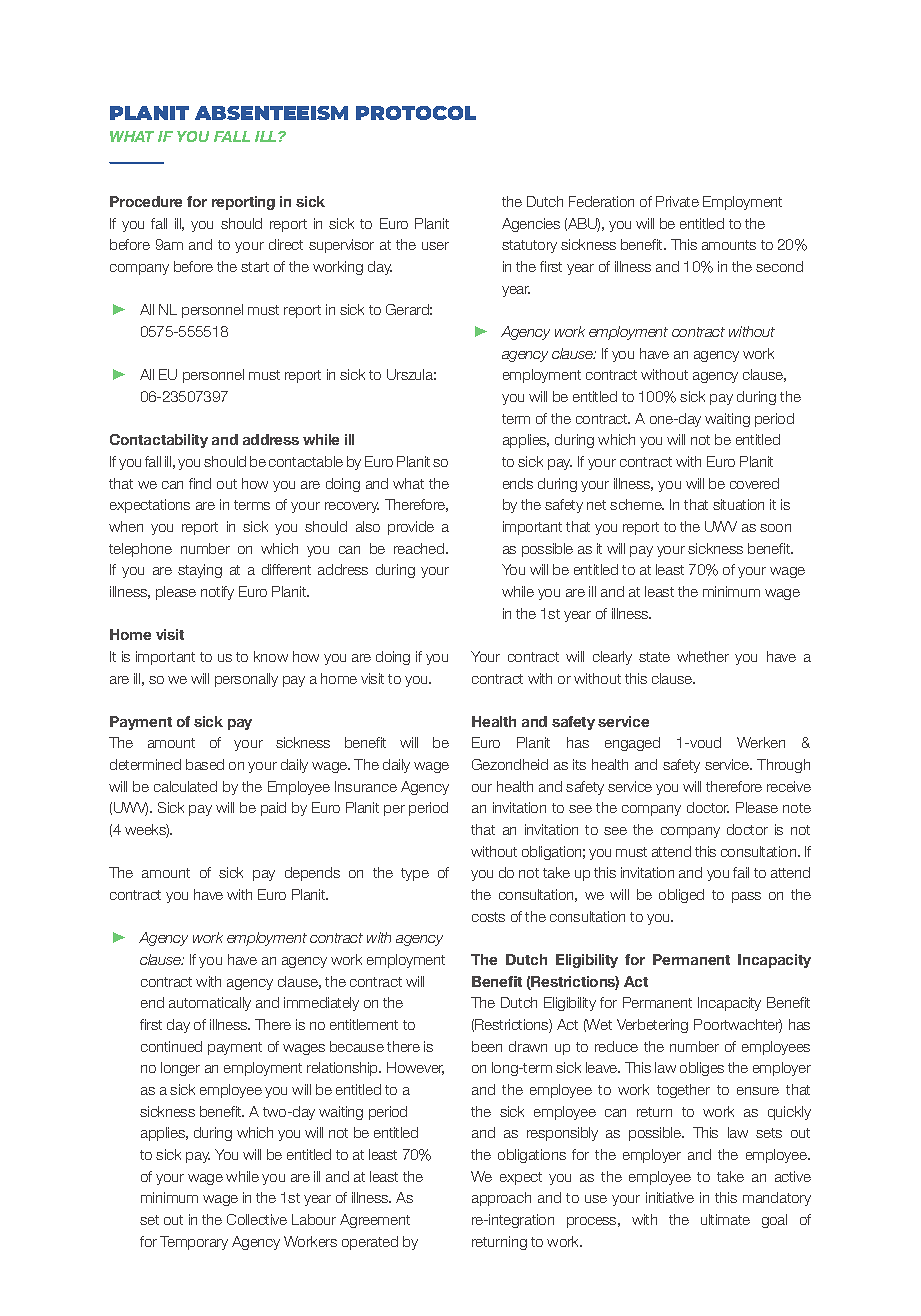  Describe the element at coordinates (185, 786) in the screenshot. I see `calculated` at that location.
